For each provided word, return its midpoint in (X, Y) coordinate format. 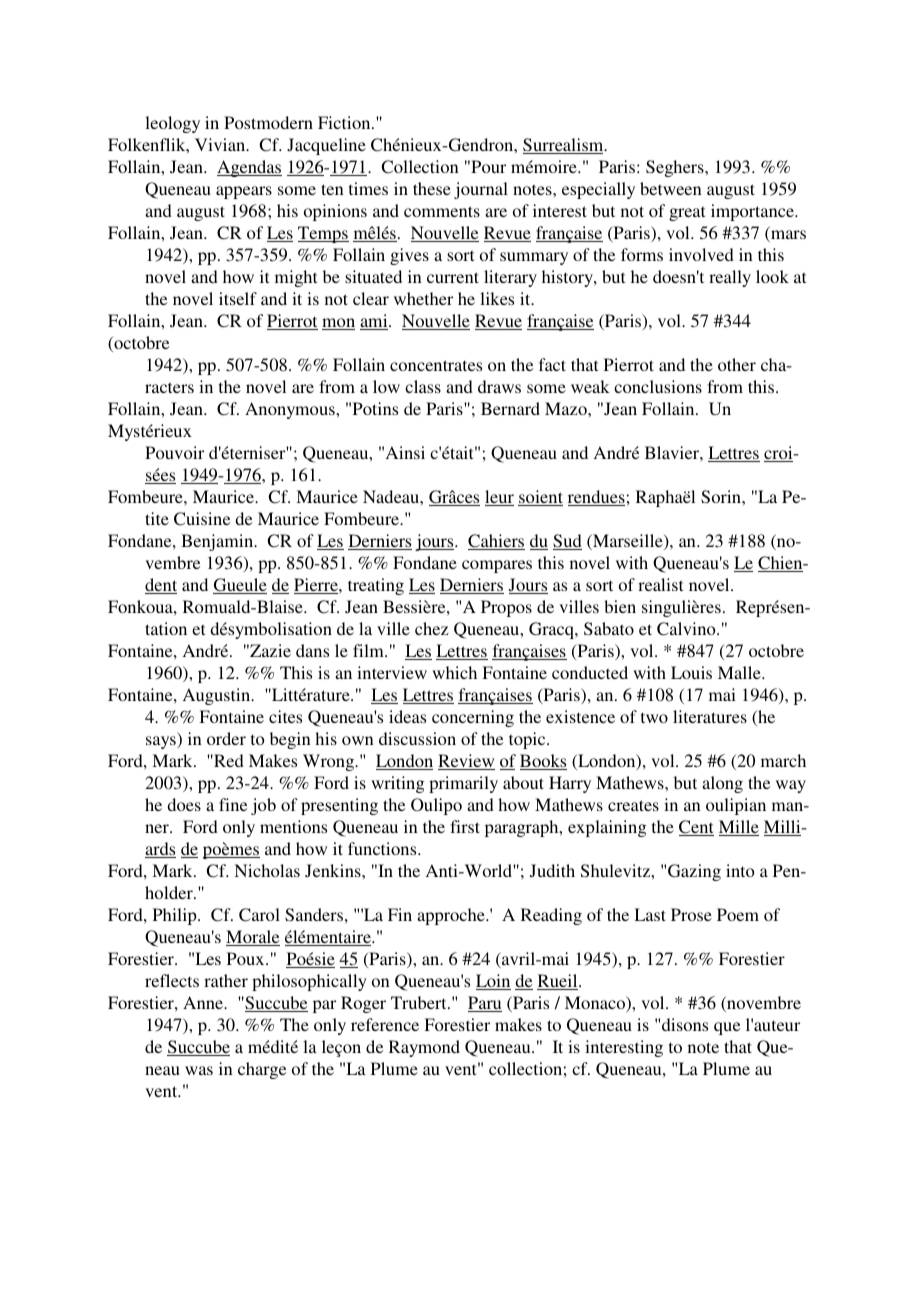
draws (499, 386)
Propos (506, 608)
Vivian (221, 144)
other (737, 364)
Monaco (596, 1004)
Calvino (687, 629)
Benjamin (218, 542)
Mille (739, 828)
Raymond (424, 1048)
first (465, 826)
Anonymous (291, 410)
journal (481, 190)
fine (233, 804)
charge (262, 1070)
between (671, 188)
